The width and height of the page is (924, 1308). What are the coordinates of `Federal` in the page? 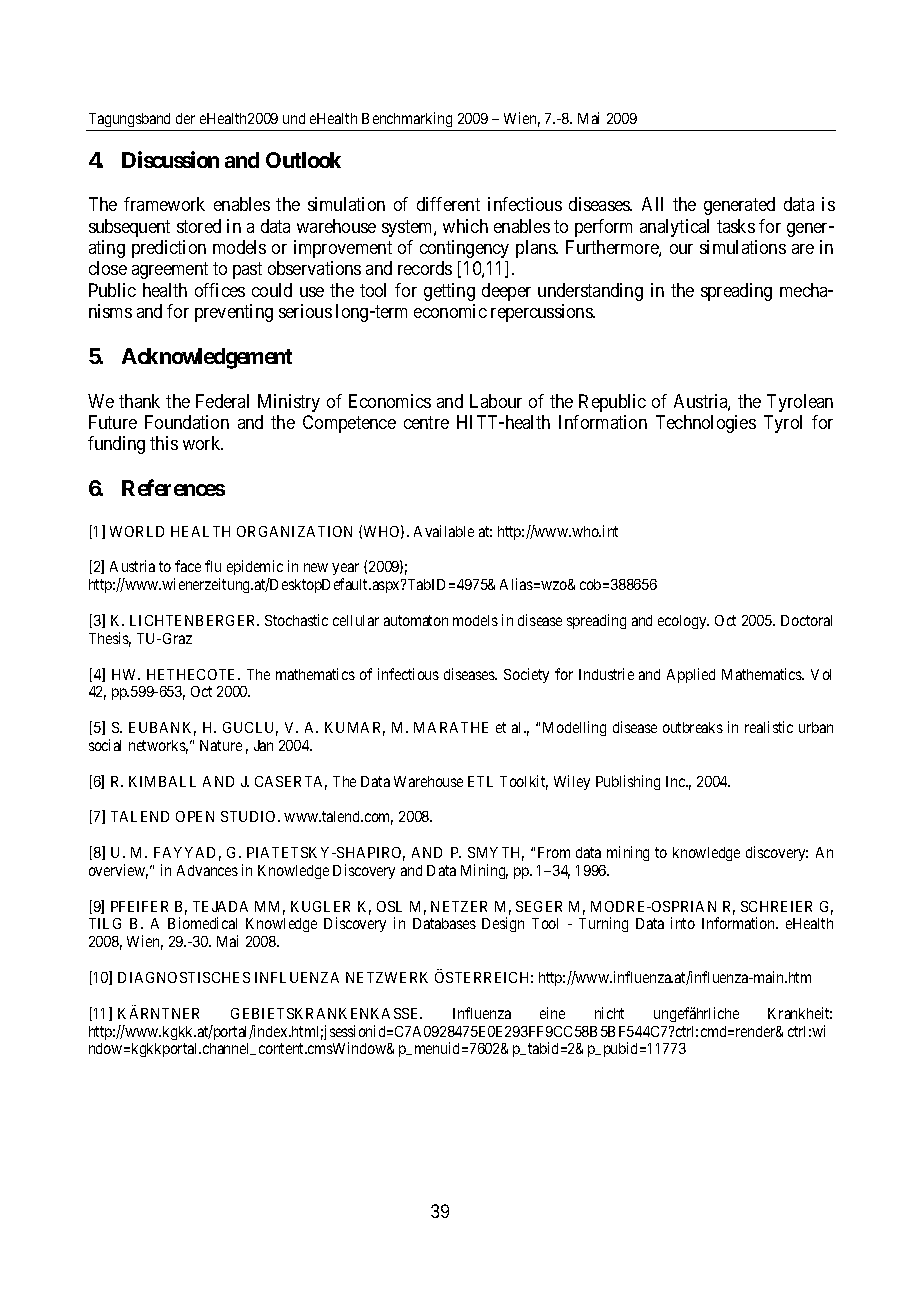 It's located at (222, 401).
